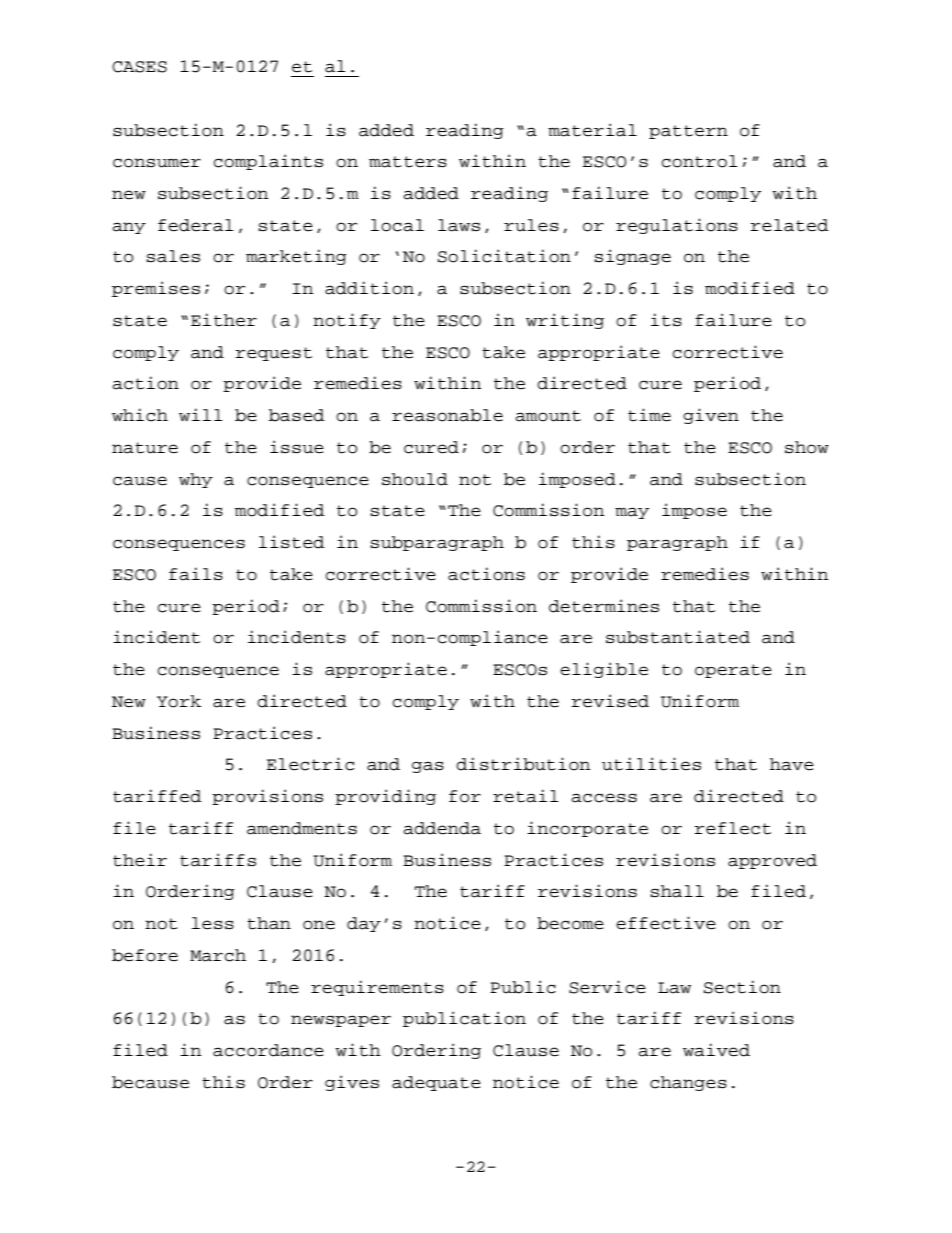  What do you see at coordinates (565, 321) in the screenshot?
I see `writing` at bounding box center [565, 321].
